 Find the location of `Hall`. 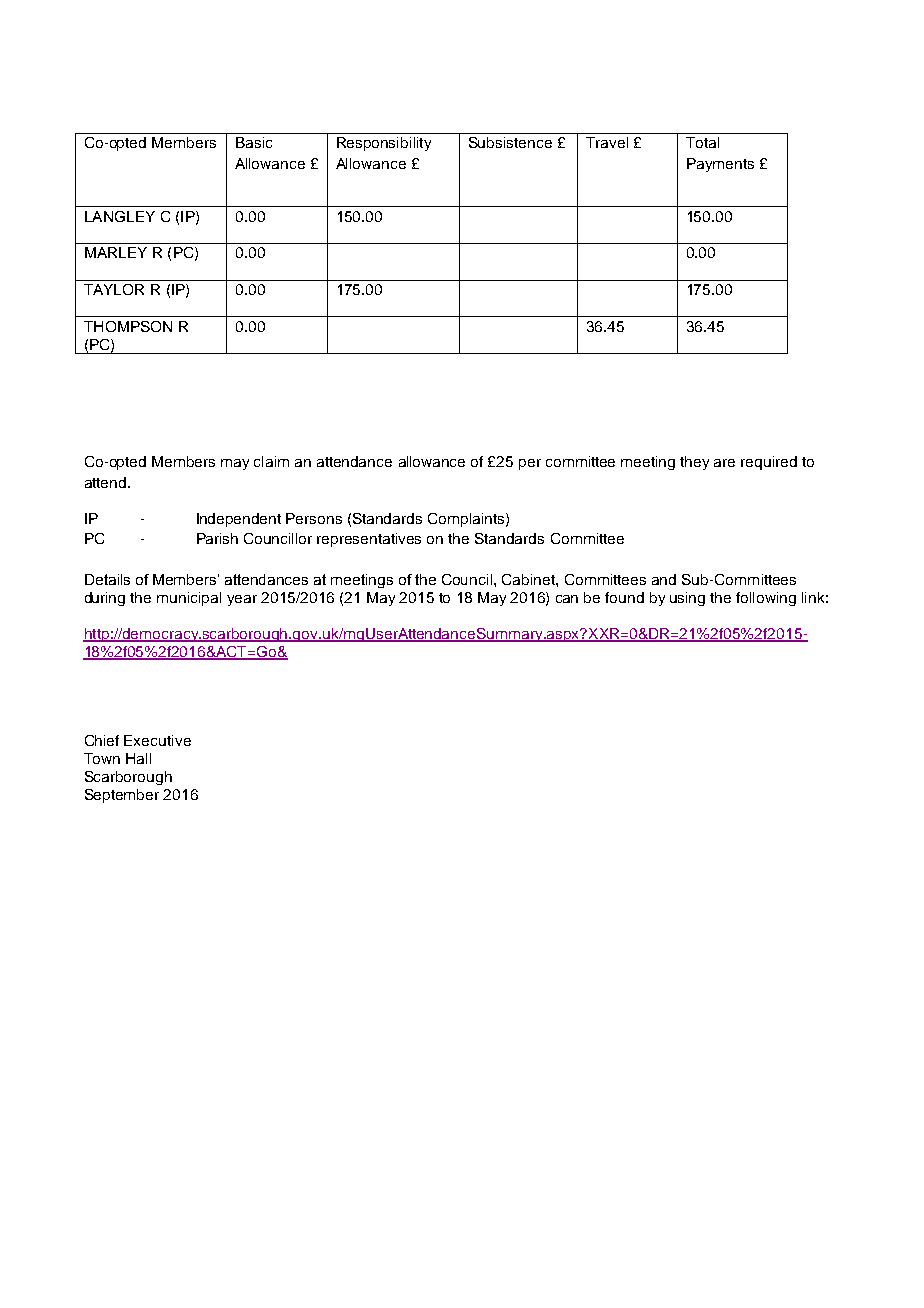

Hall is located at coordinates (138, 758).
